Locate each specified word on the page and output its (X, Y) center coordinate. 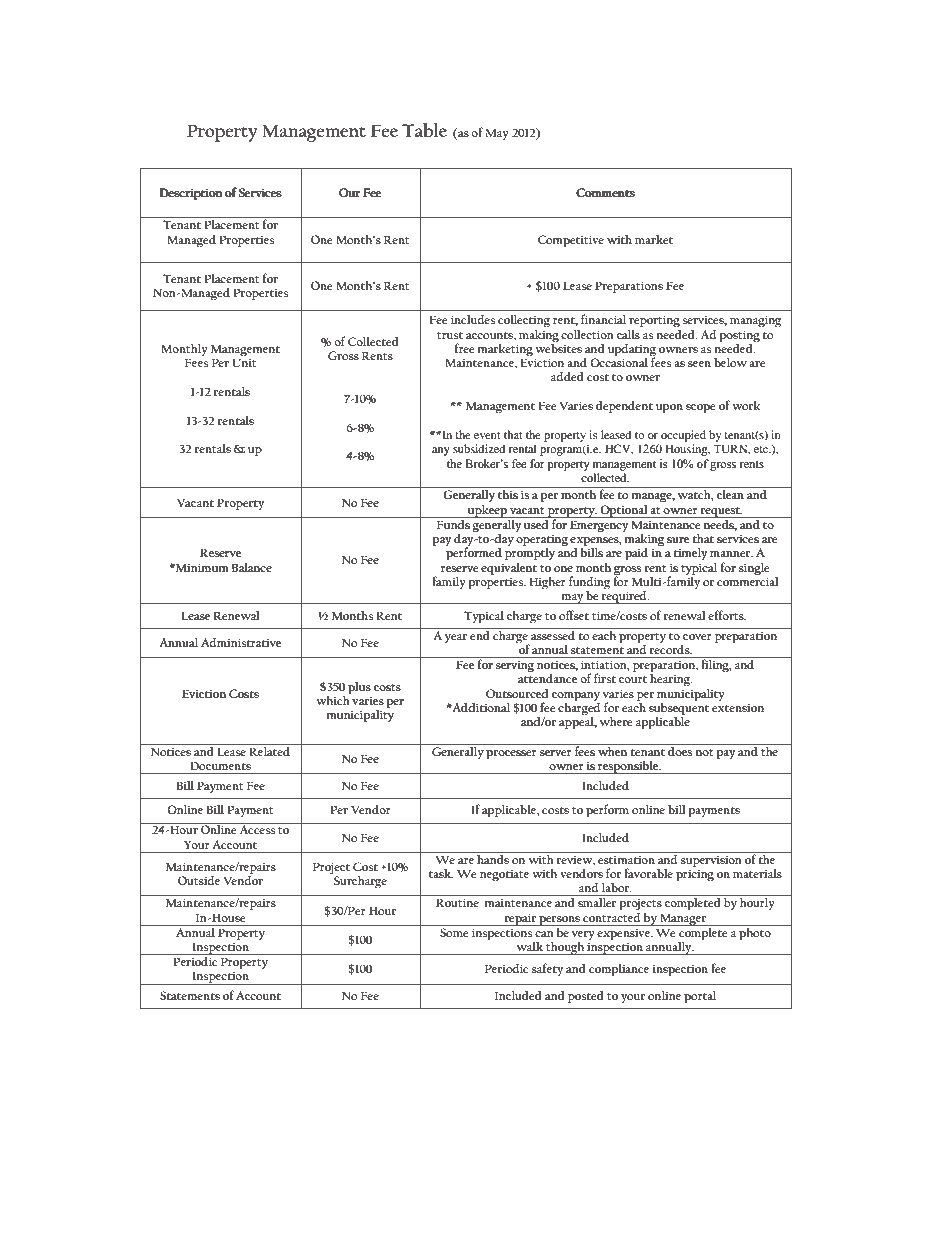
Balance (252, 567)
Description (191, 194)
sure (678, 540)
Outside (199, 880)
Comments (605, 192)
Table (424, 130)
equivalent (509, 569)
